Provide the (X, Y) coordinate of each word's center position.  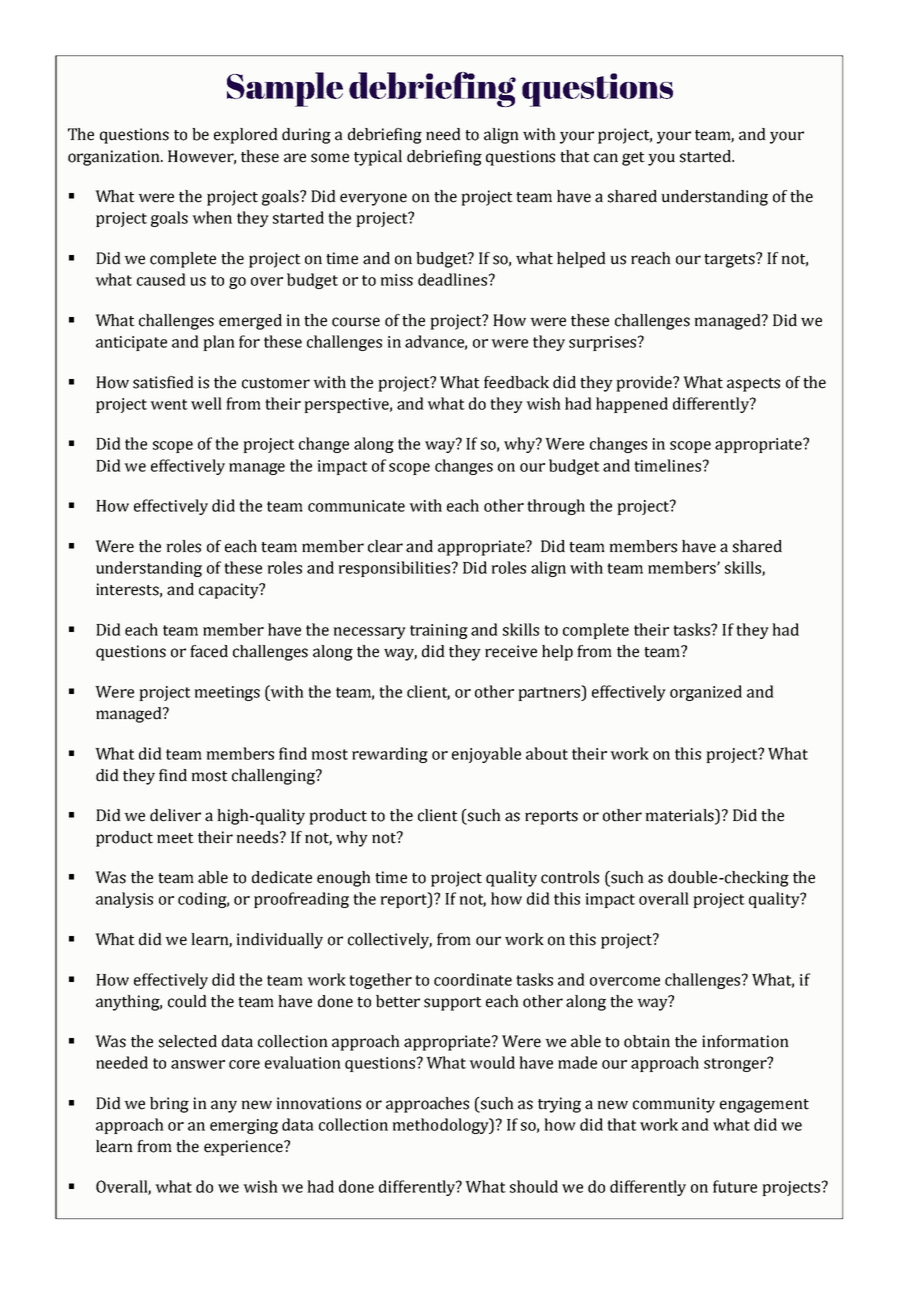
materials (680, 816)
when (212, 217)
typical (378, 158)
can (606, 158)
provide (645, 384)
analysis (124, 900)
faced (209, 651)
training (439, 631)
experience (244, 1148)
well (206, 403)
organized (706, 693)
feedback (516, 382)
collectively (390, 941)
